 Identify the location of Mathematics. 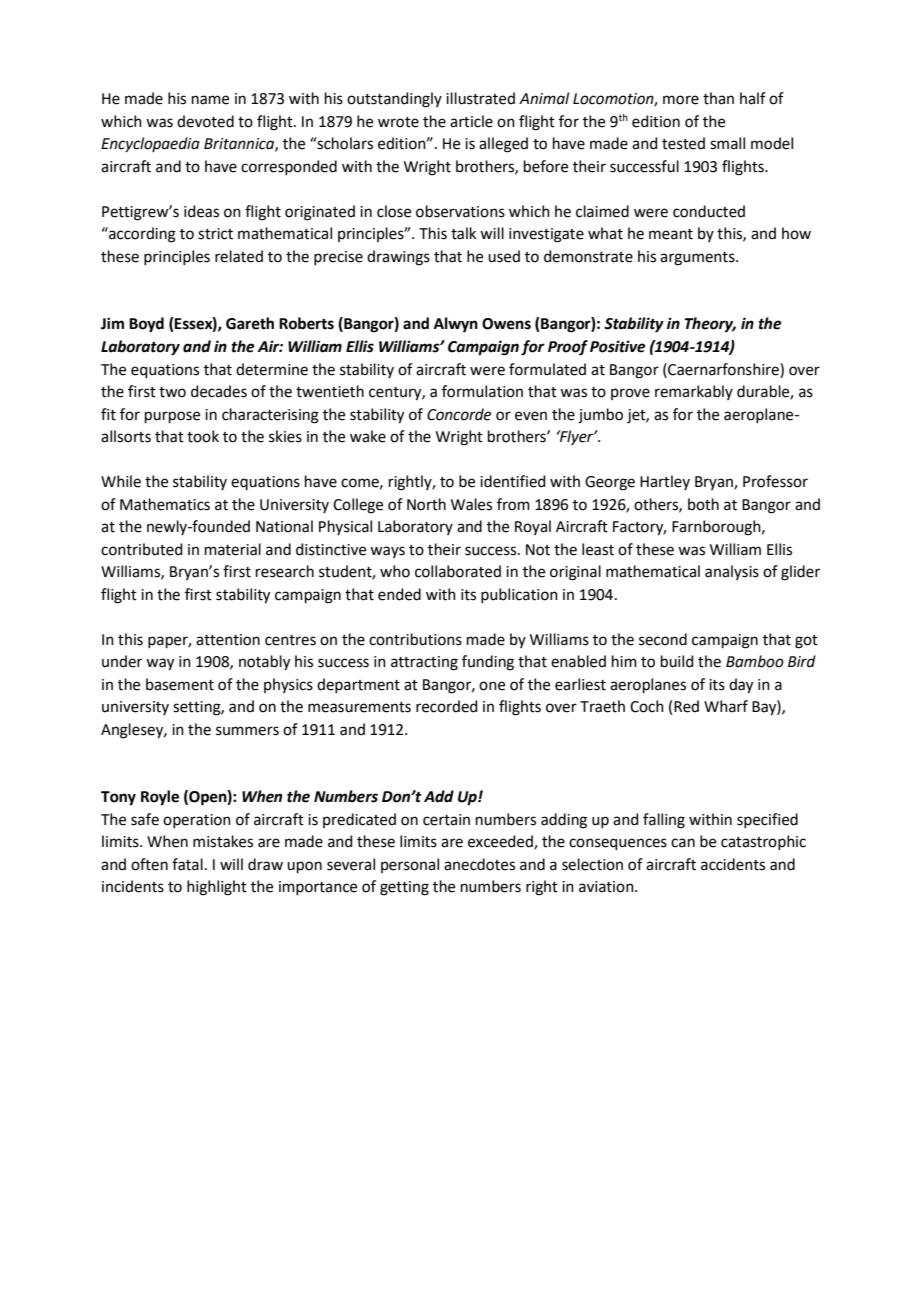
(165, 504).
